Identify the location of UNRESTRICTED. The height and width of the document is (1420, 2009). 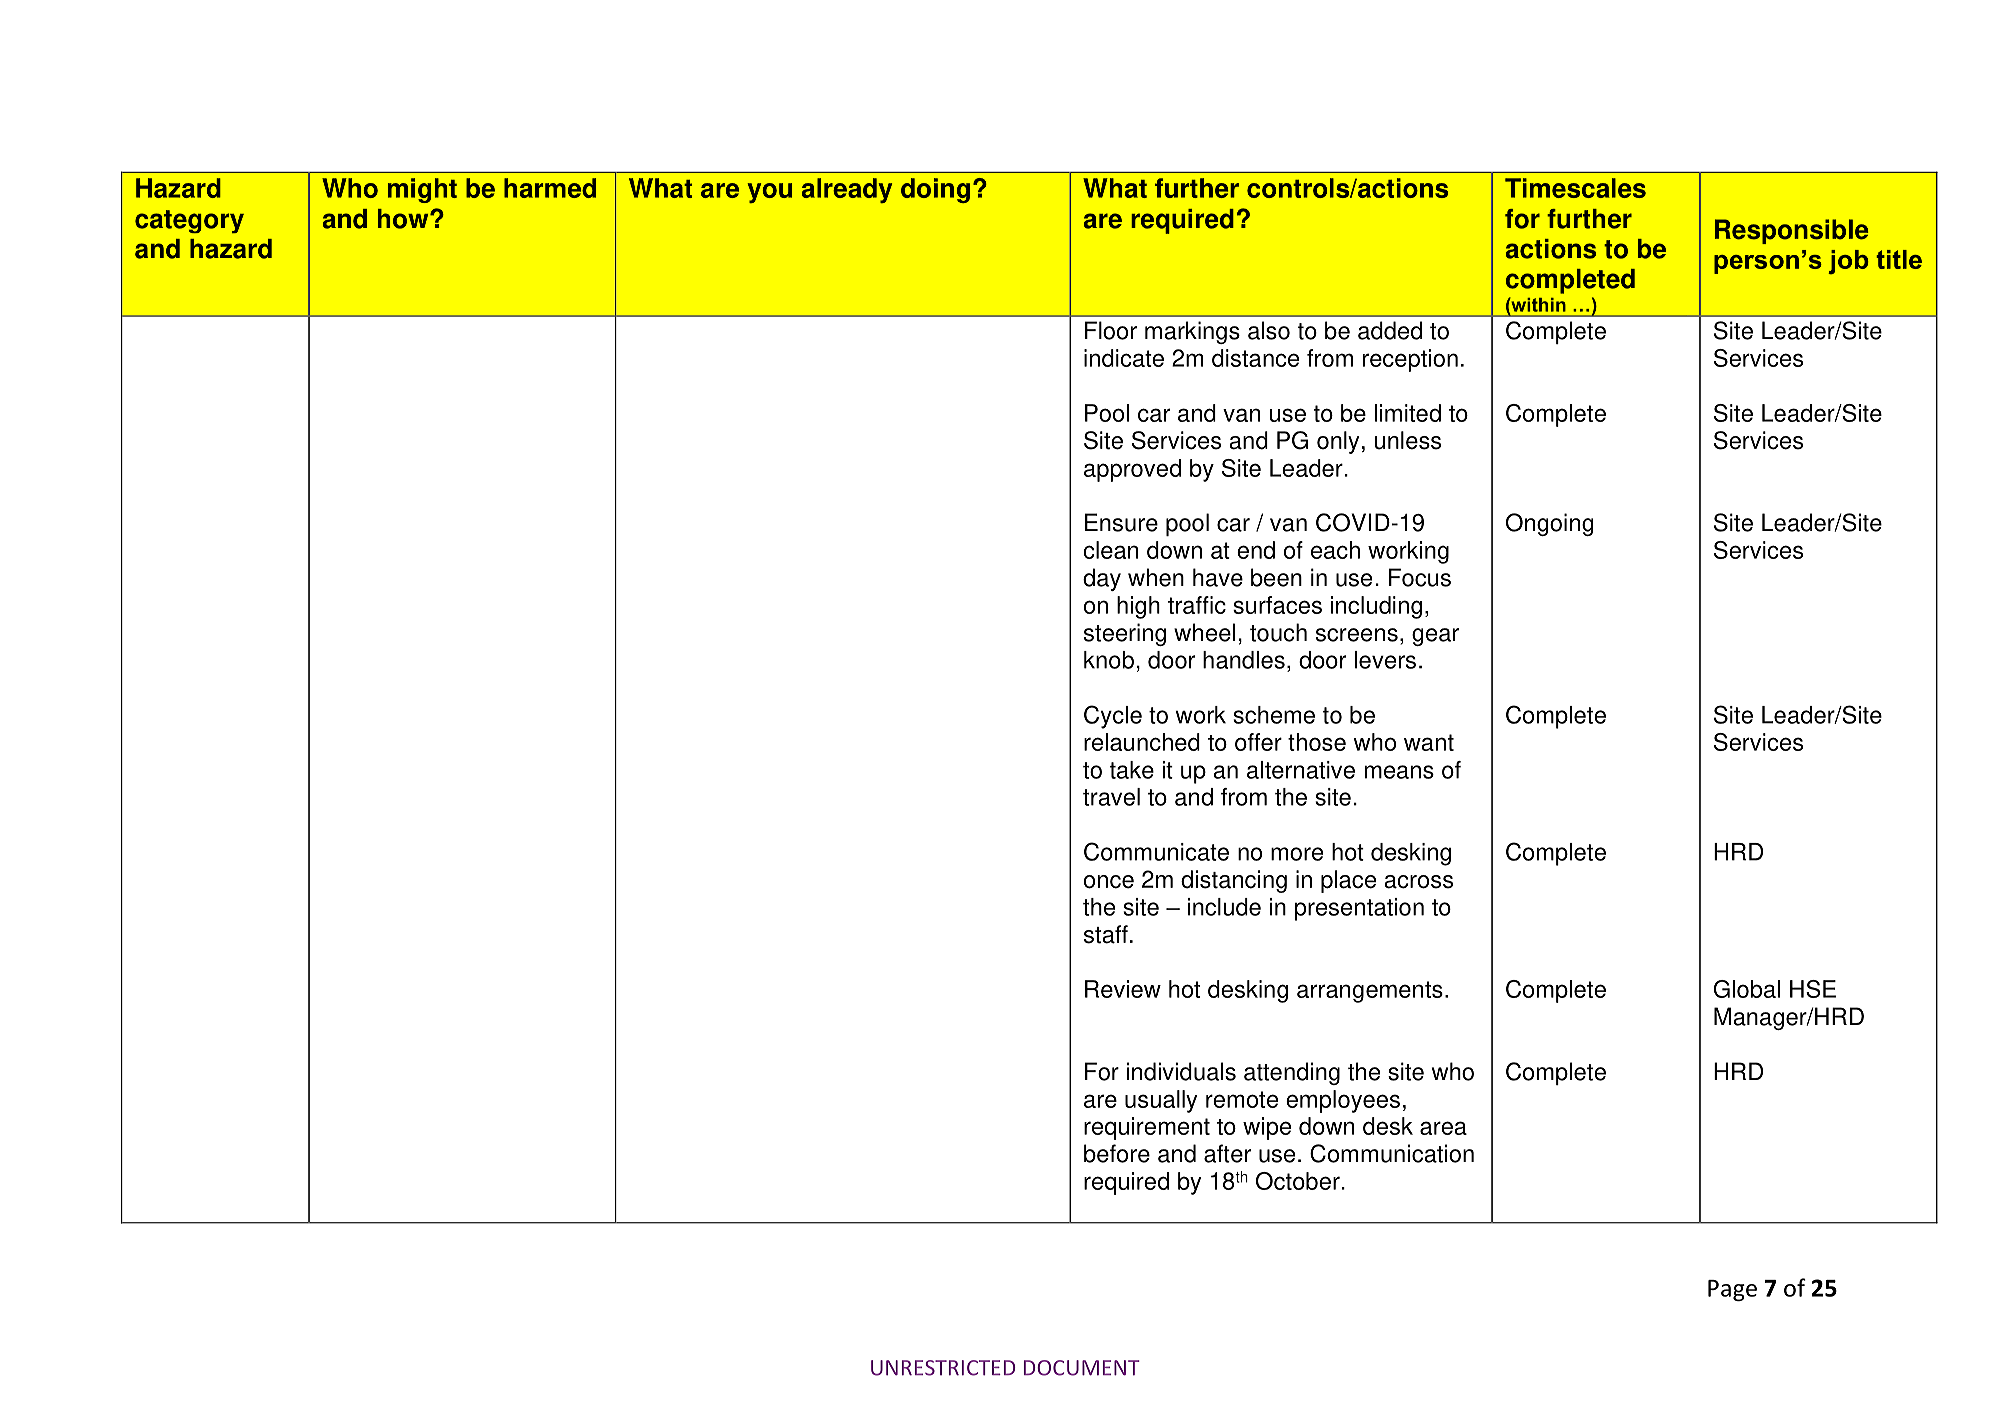
(943, 1368).
